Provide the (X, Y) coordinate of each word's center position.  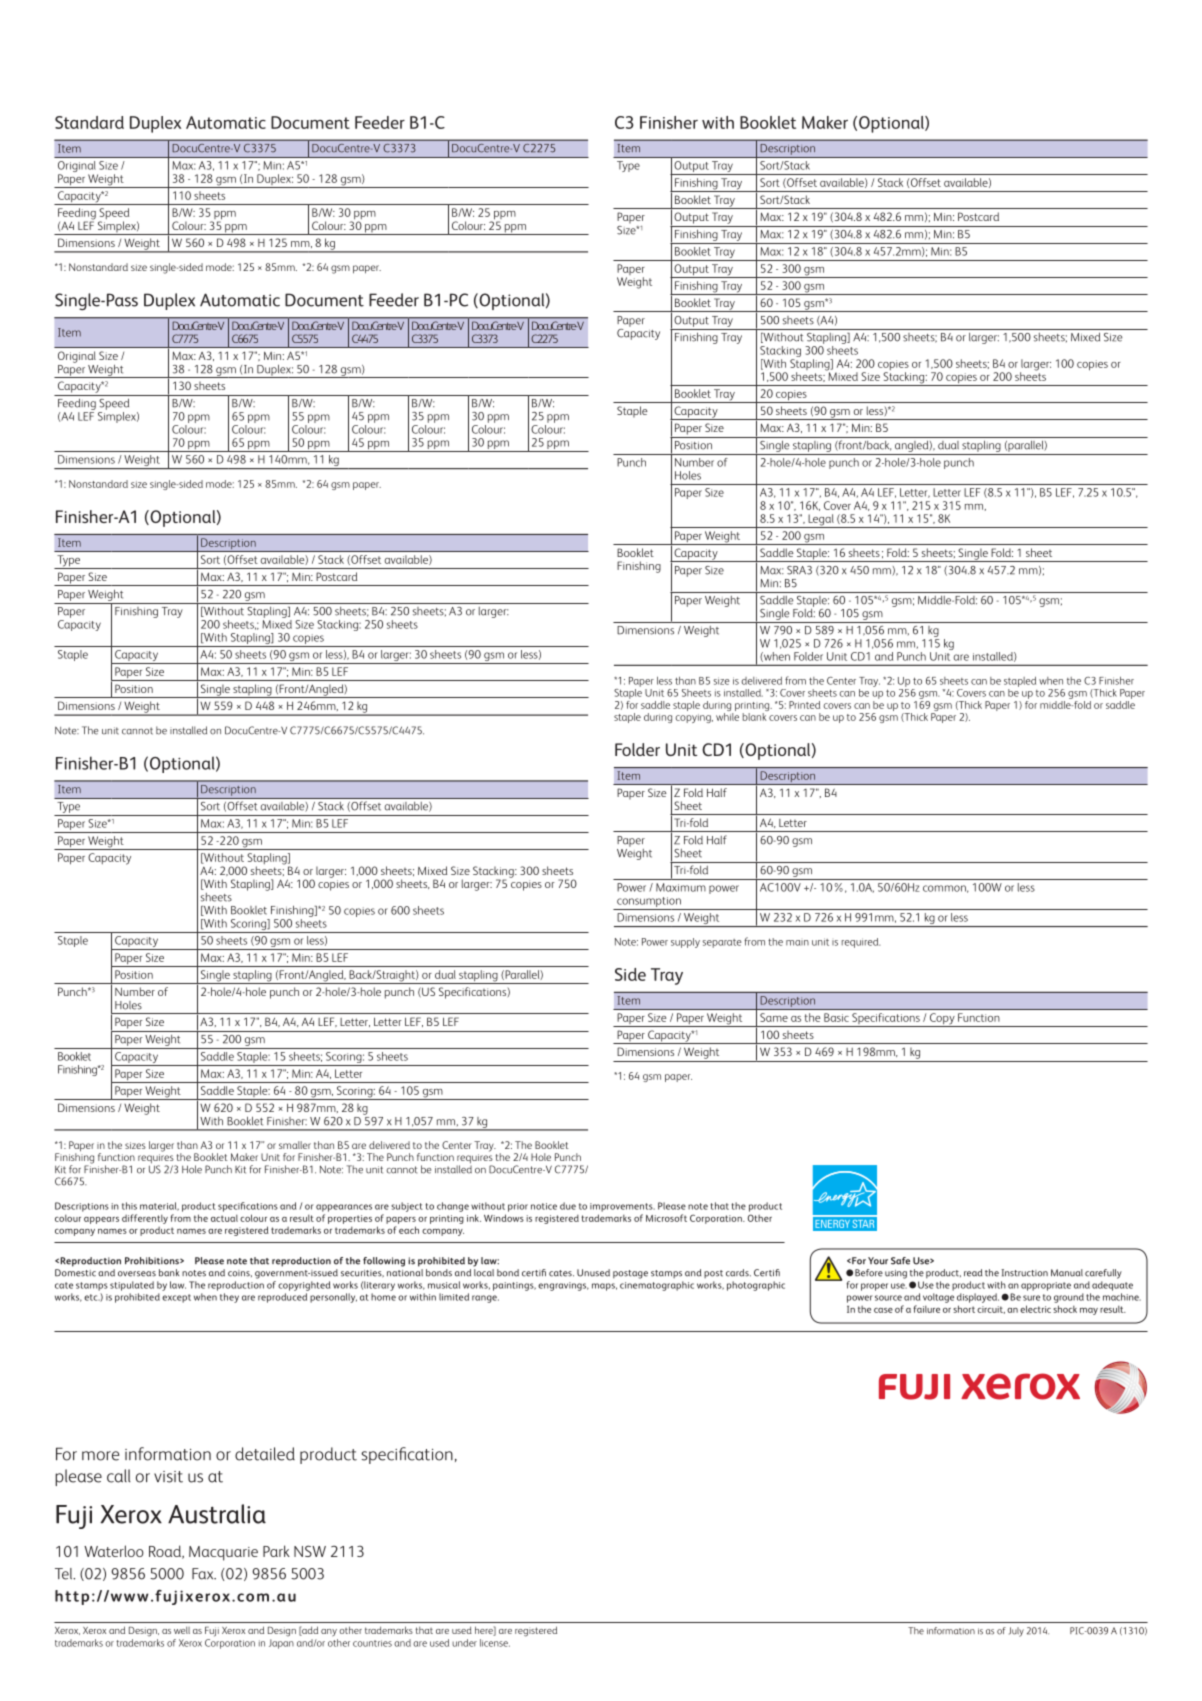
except (176, 1298)
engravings (563, 1286)
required (861, 943)
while (727, 715)
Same (774, 1017)
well (182, 1630)
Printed (804, 705)
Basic (836, 1017)
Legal (821, 521)
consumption (649, 903)
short (964, 1309)
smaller (295, 1145)
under (464, 1643)
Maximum (681, 887)
